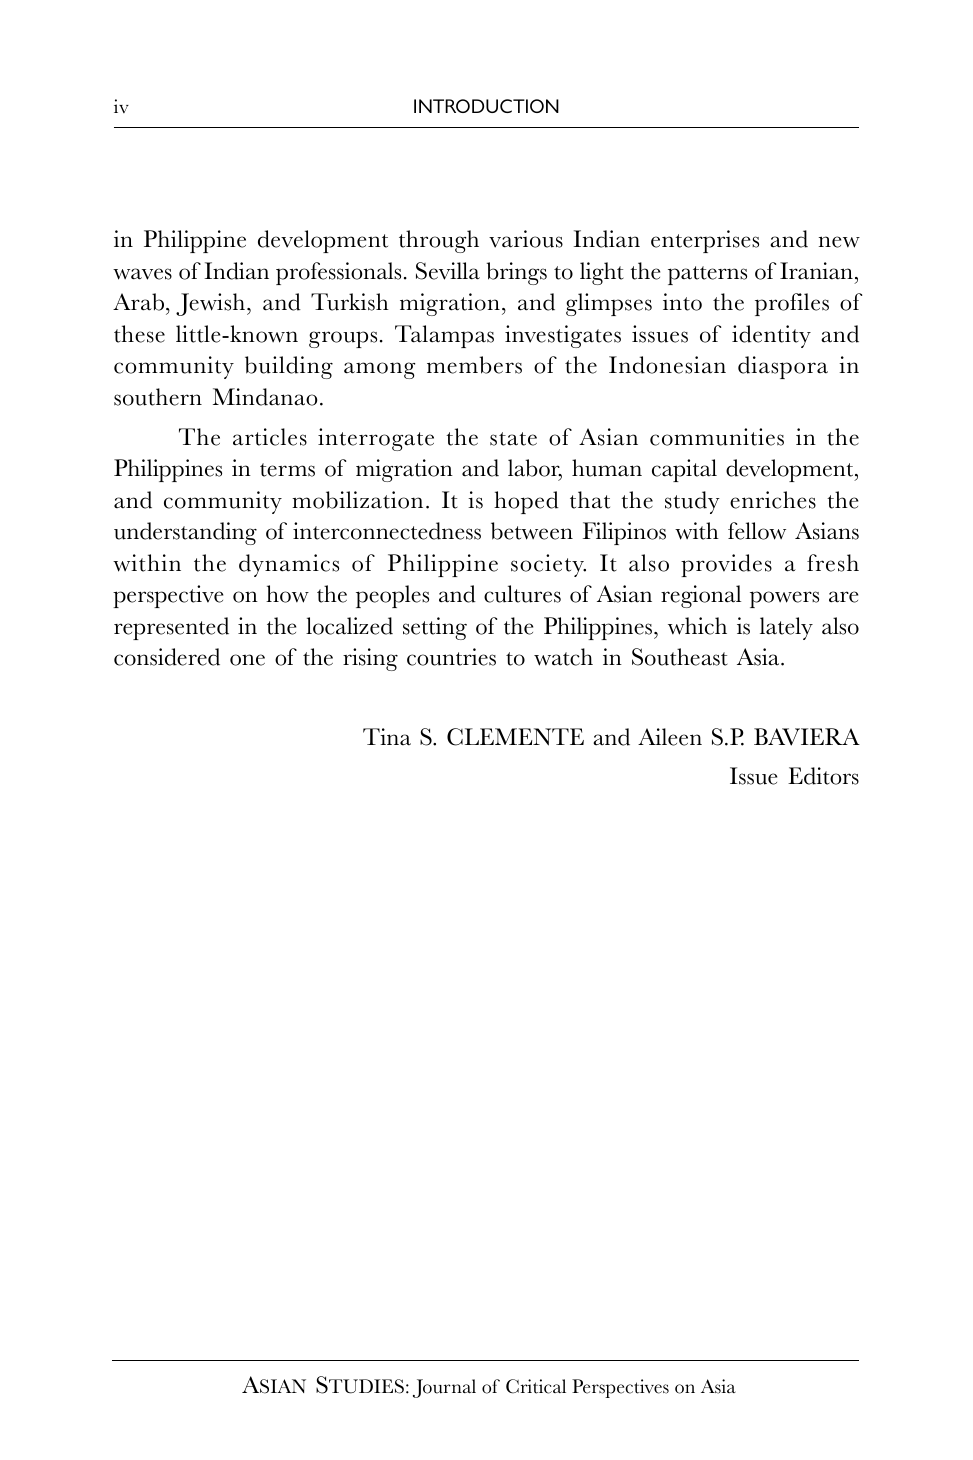 Image resolution: width=973 pixels, height=1460 pixels. Describe the element at coordinates (823, 776) in the screenshot. I see `Editors` at that location.
